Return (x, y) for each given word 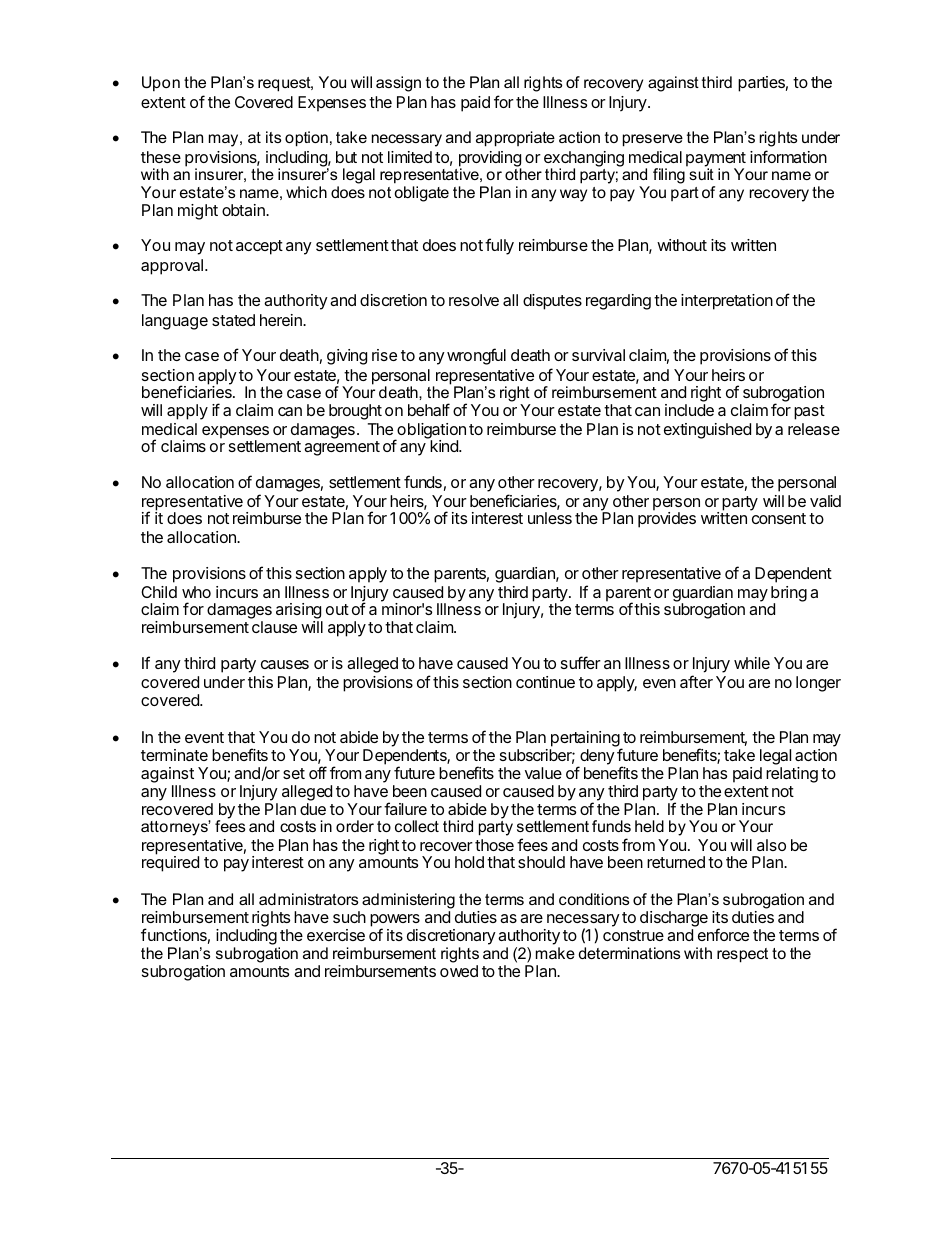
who (196, 592)
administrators (308, 899)
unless (550, 518)
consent (779, 518)
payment (716, 160)
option (306, 139)
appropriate (515, 139)
